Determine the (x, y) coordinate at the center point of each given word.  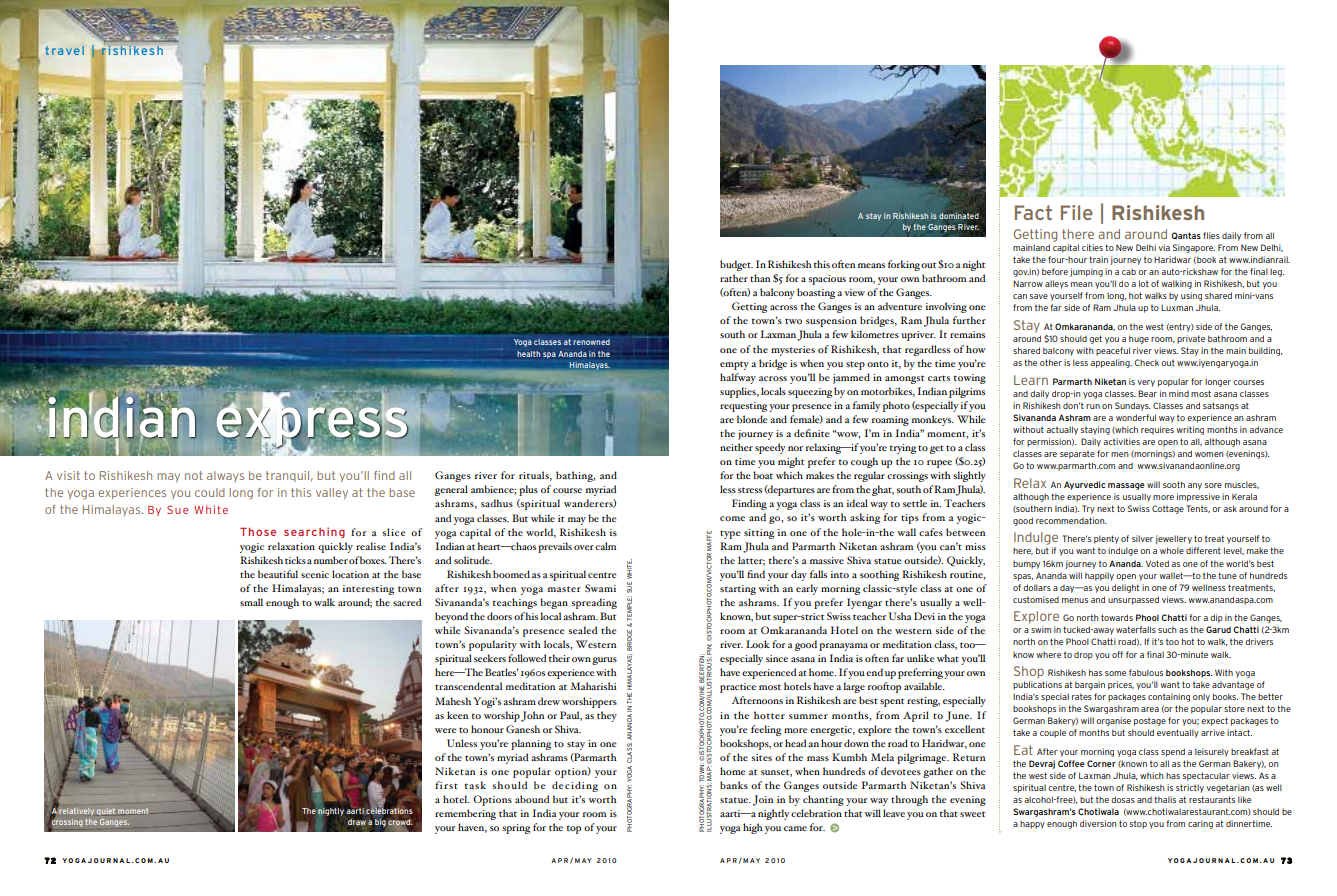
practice (738, 688)
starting (738, 590)
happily (1099, 576)
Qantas (1186, 236)
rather (734, 278)
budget (736, 265)
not (194, 475)
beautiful (278, 574)
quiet (106, 811)
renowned (591, 342)
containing (1169, 697)
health (528, 354)
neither (736, 447)
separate (1077, 455)
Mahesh (453, 701)
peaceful (1113, 351)
